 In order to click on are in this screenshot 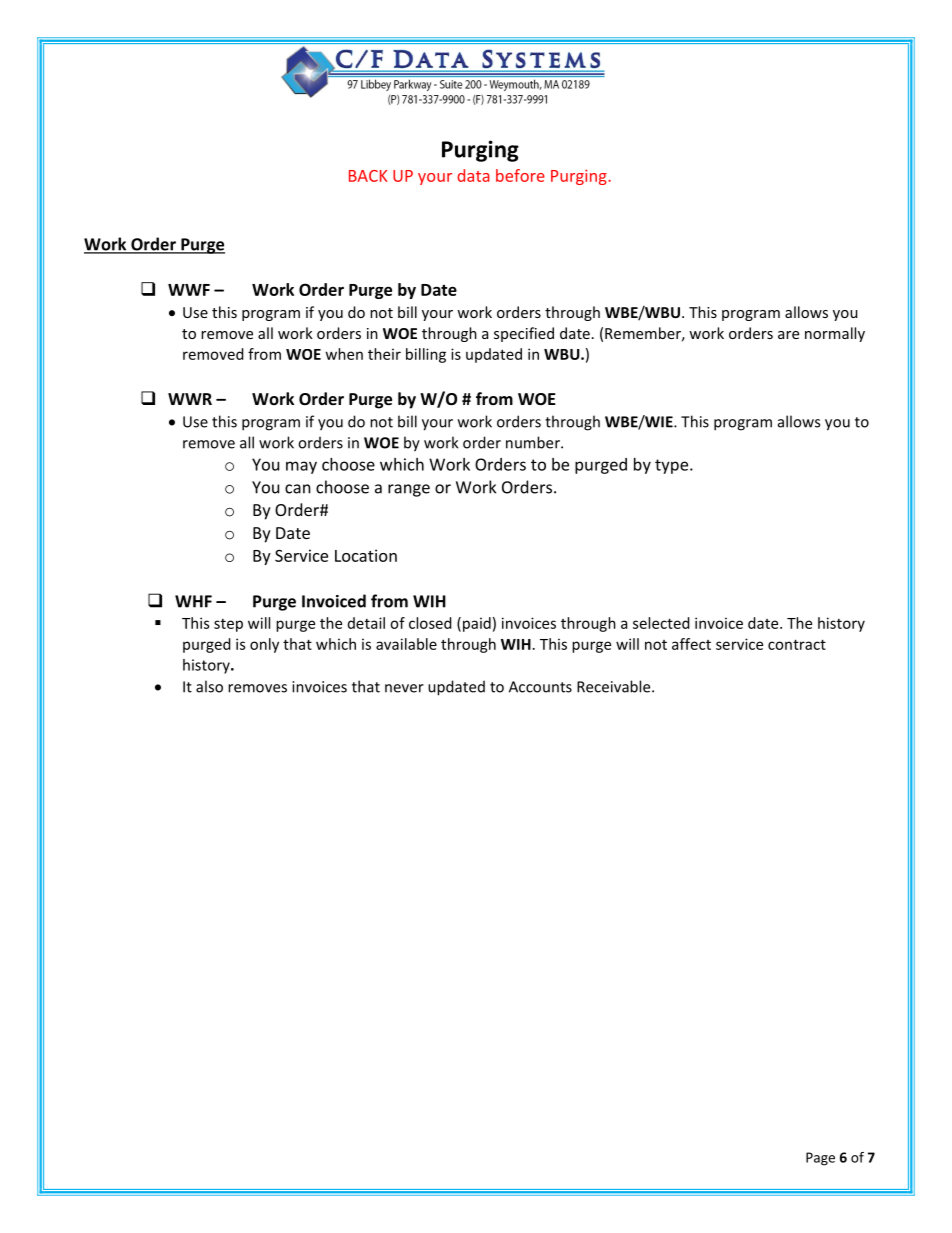, I will do `click(788, 335)`.
